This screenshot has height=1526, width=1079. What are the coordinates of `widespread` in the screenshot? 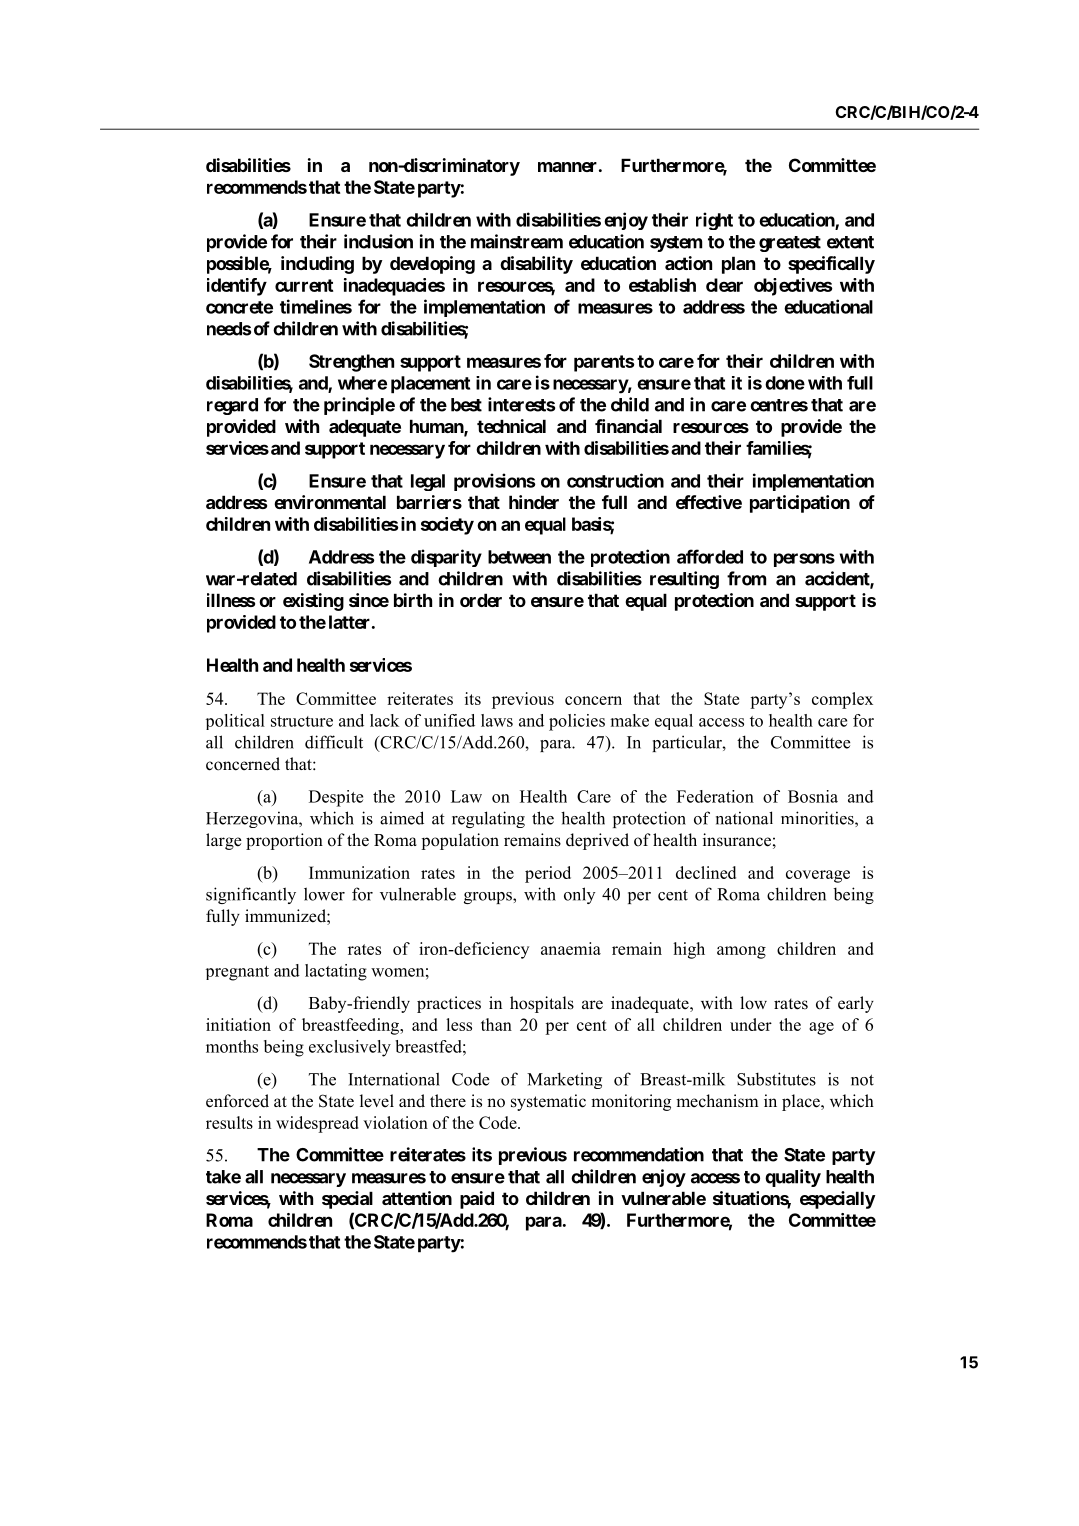 It's located at (317, 1124).
